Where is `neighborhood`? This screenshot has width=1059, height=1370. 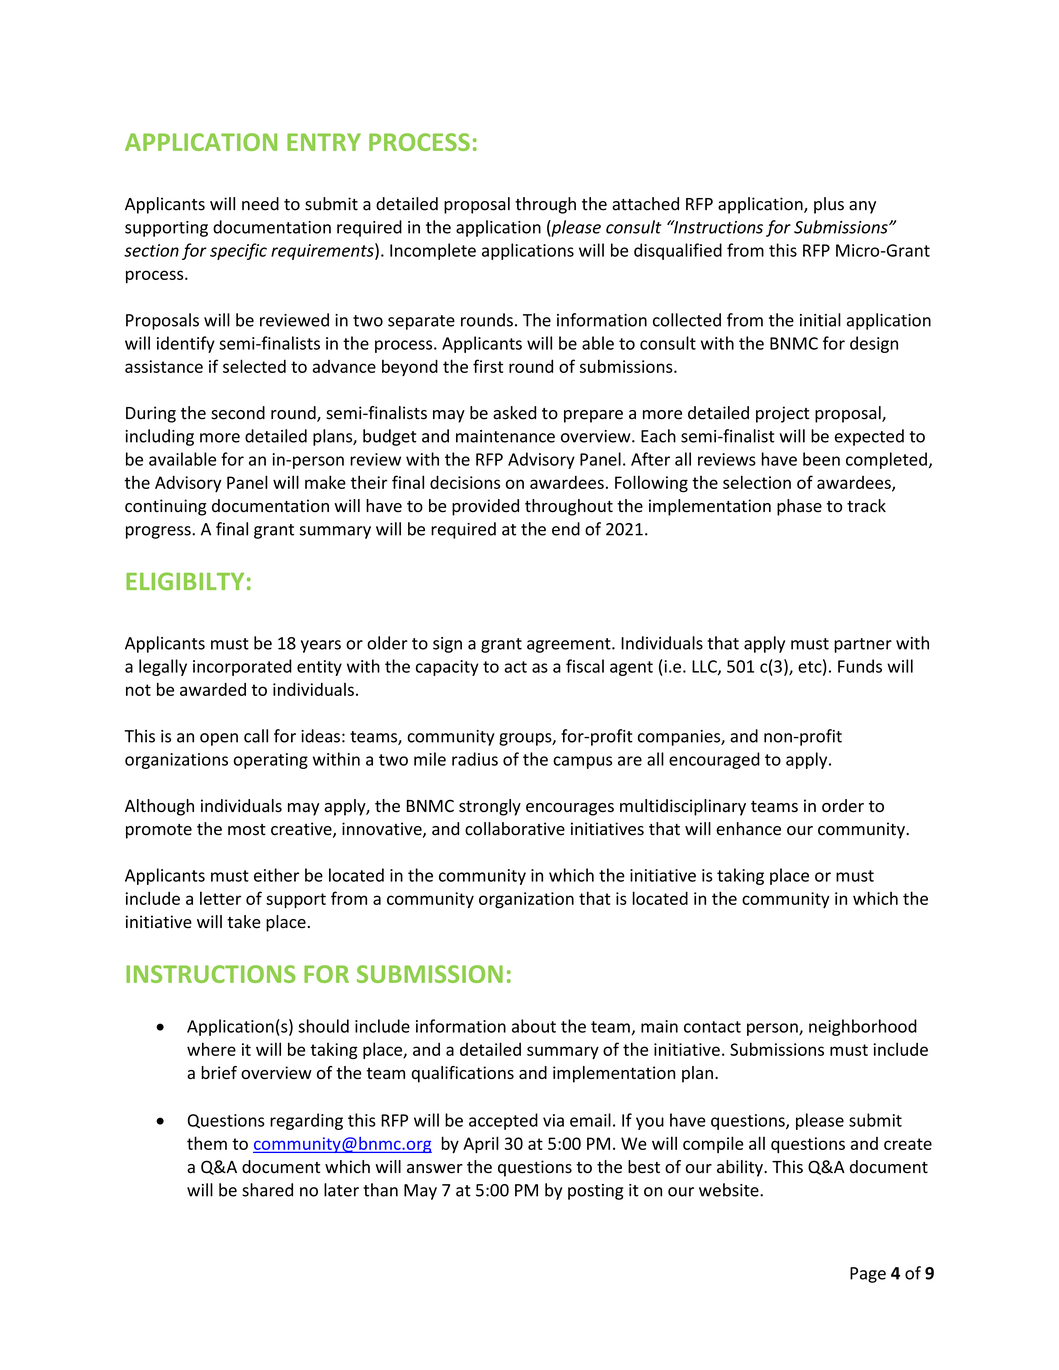
neighborhood is located at coordinates (863, 1027).
